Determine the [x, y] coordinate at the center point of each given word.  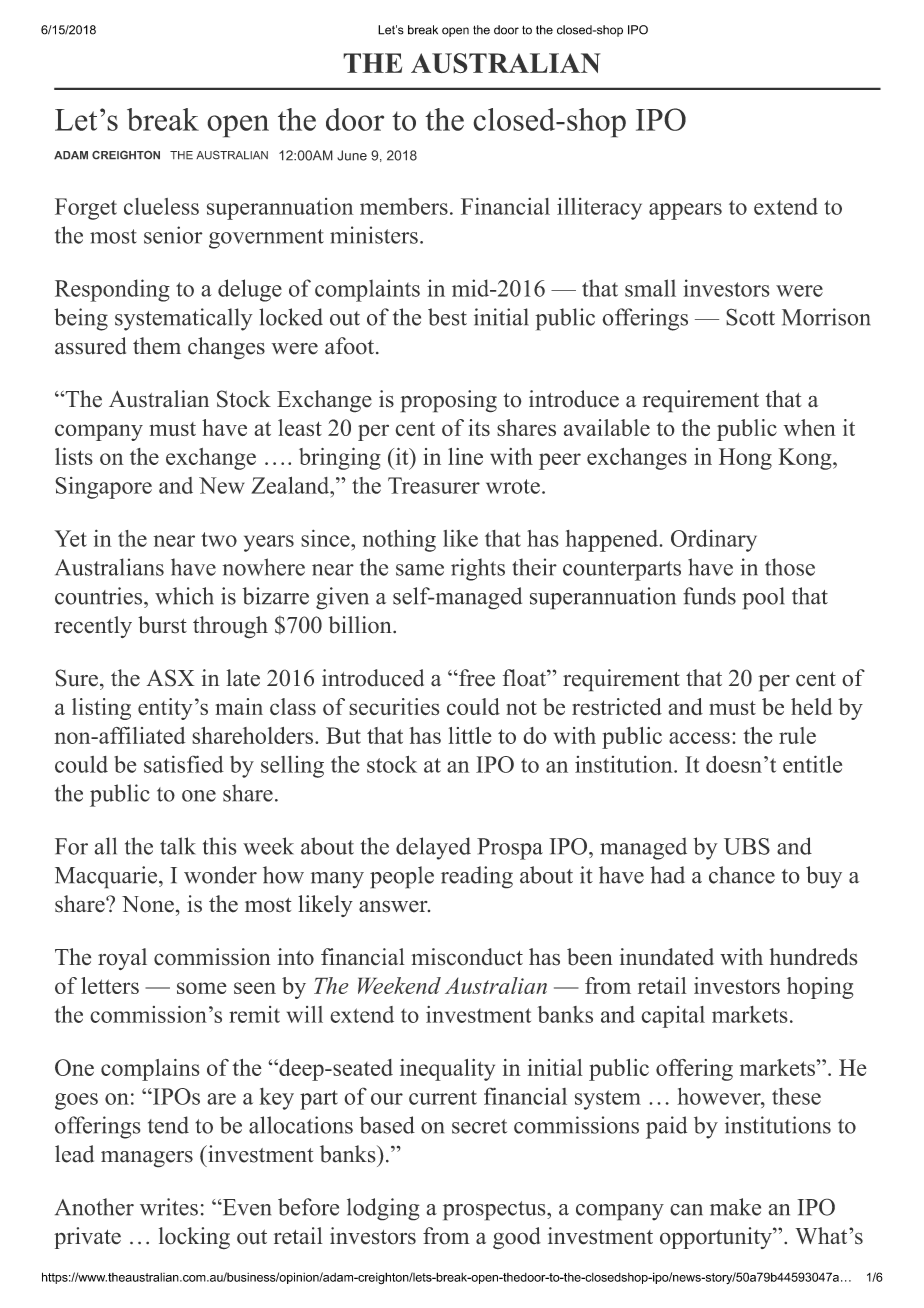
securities [394, 707]
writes [169, 1207]
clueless [161, 206]
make [735, 1207]
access [699, 738]
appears [685, 211]
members [404, 206]
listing [101, 709]
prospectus [494, 1211]
